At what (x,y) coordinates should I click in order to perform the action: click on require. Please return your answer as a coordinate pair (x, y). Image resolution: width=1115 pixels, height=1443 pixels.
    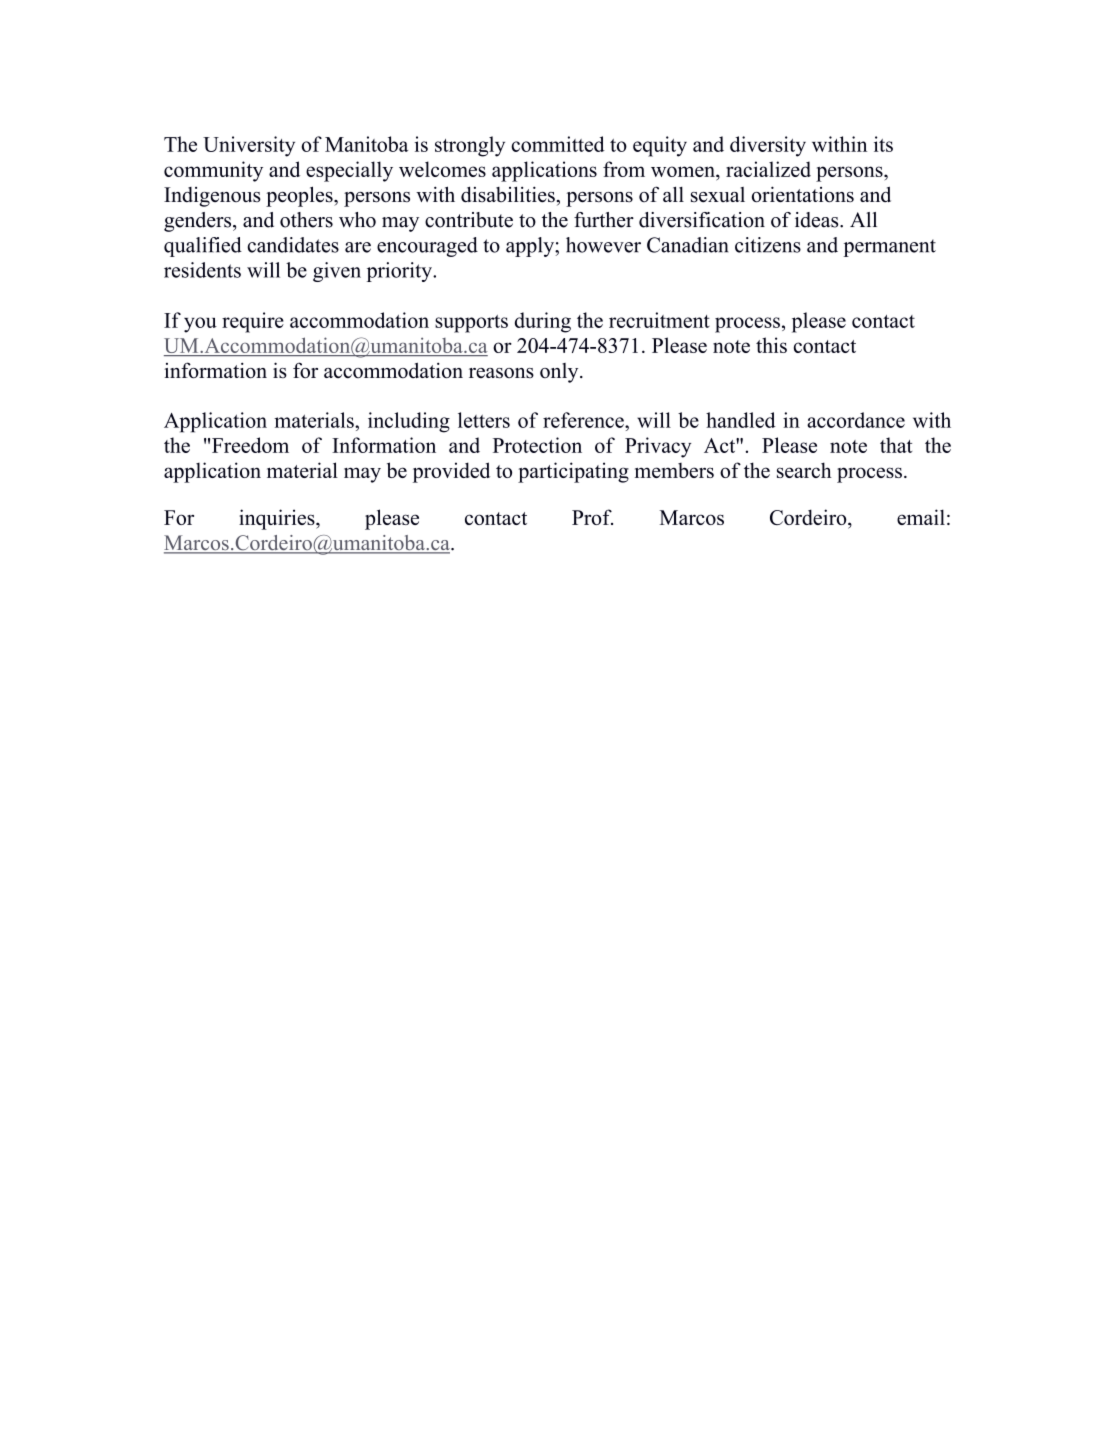
    Looking at the image, I should click on (253, 322).
